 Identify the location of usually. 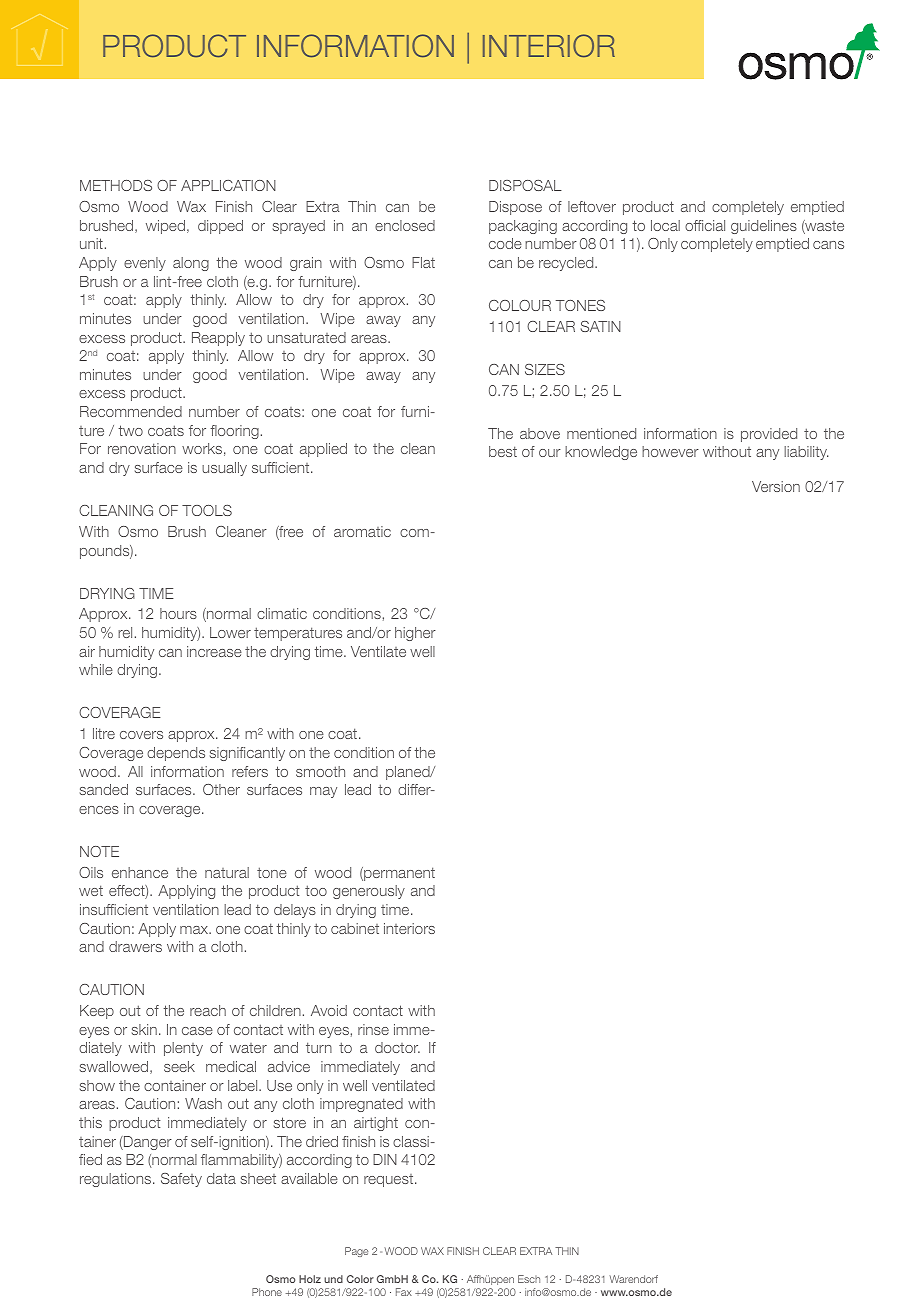
(224, 469).
